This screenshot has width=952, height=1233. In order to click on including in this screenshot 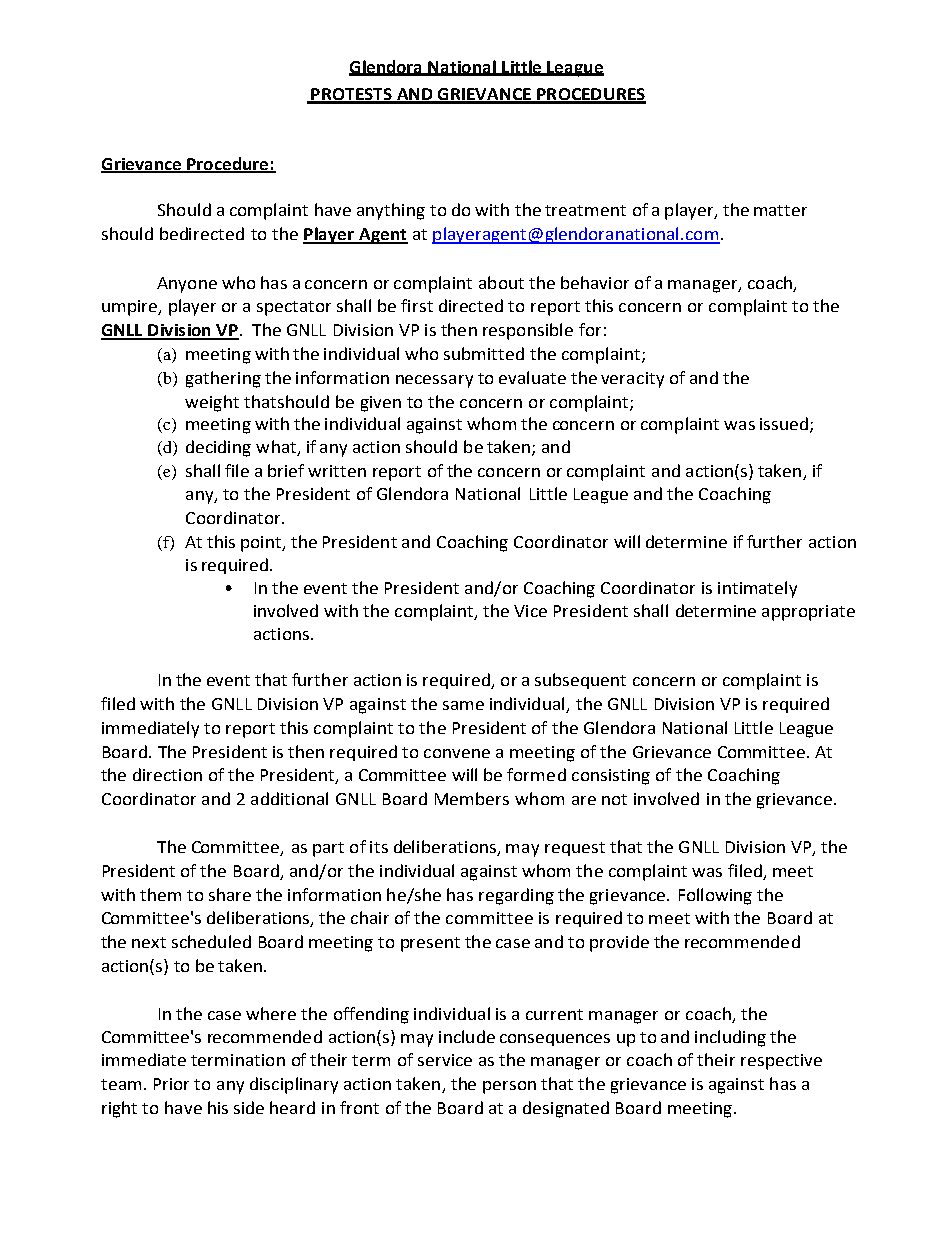, I will do `click(730, 1038)`.
